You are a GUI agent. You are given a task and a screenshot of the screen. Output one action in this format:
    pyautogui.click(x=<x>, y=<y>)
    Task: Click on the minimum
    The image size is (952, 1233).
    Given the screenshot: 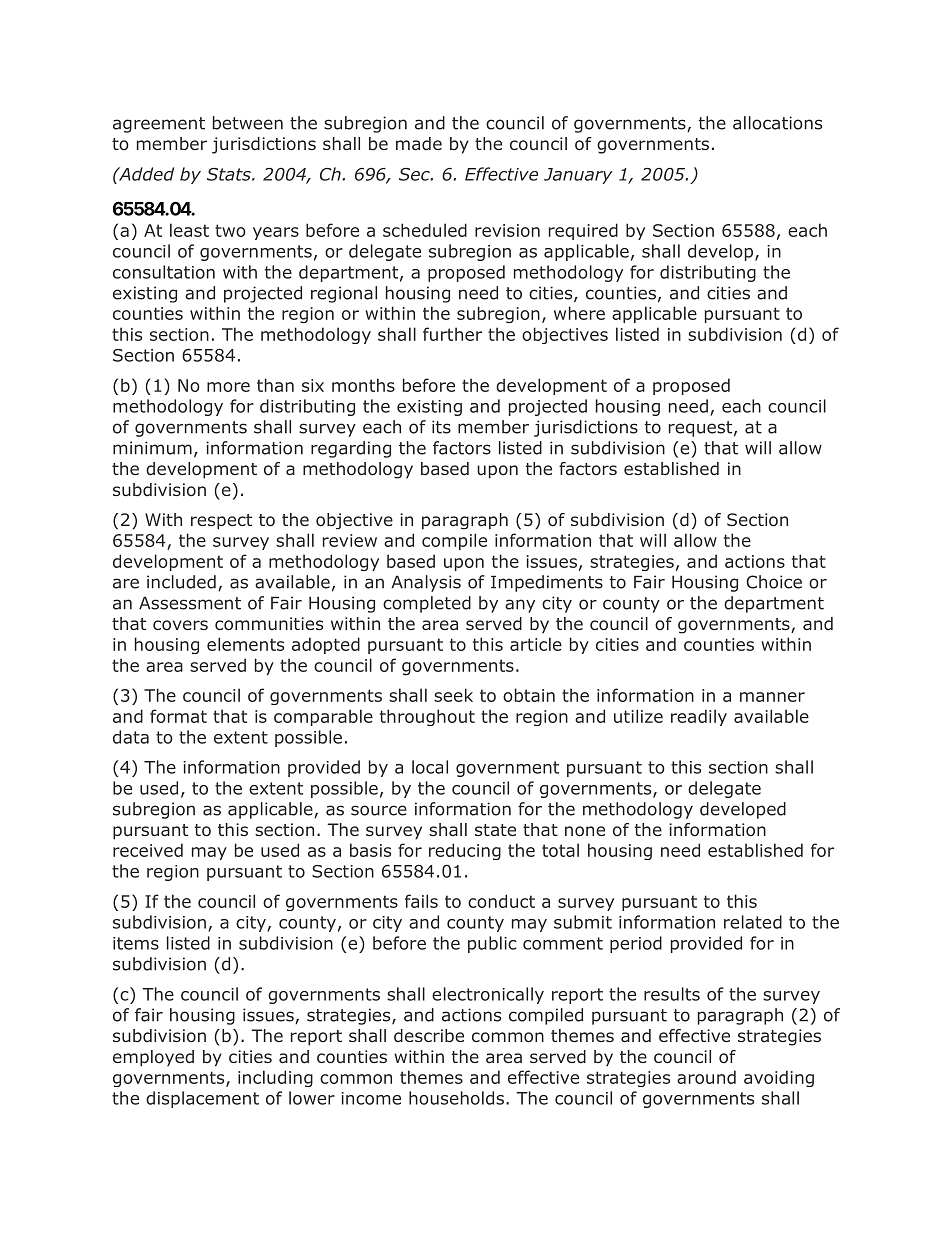 What is the action you would take?
    pyautogui.click(x=152, y=448)
